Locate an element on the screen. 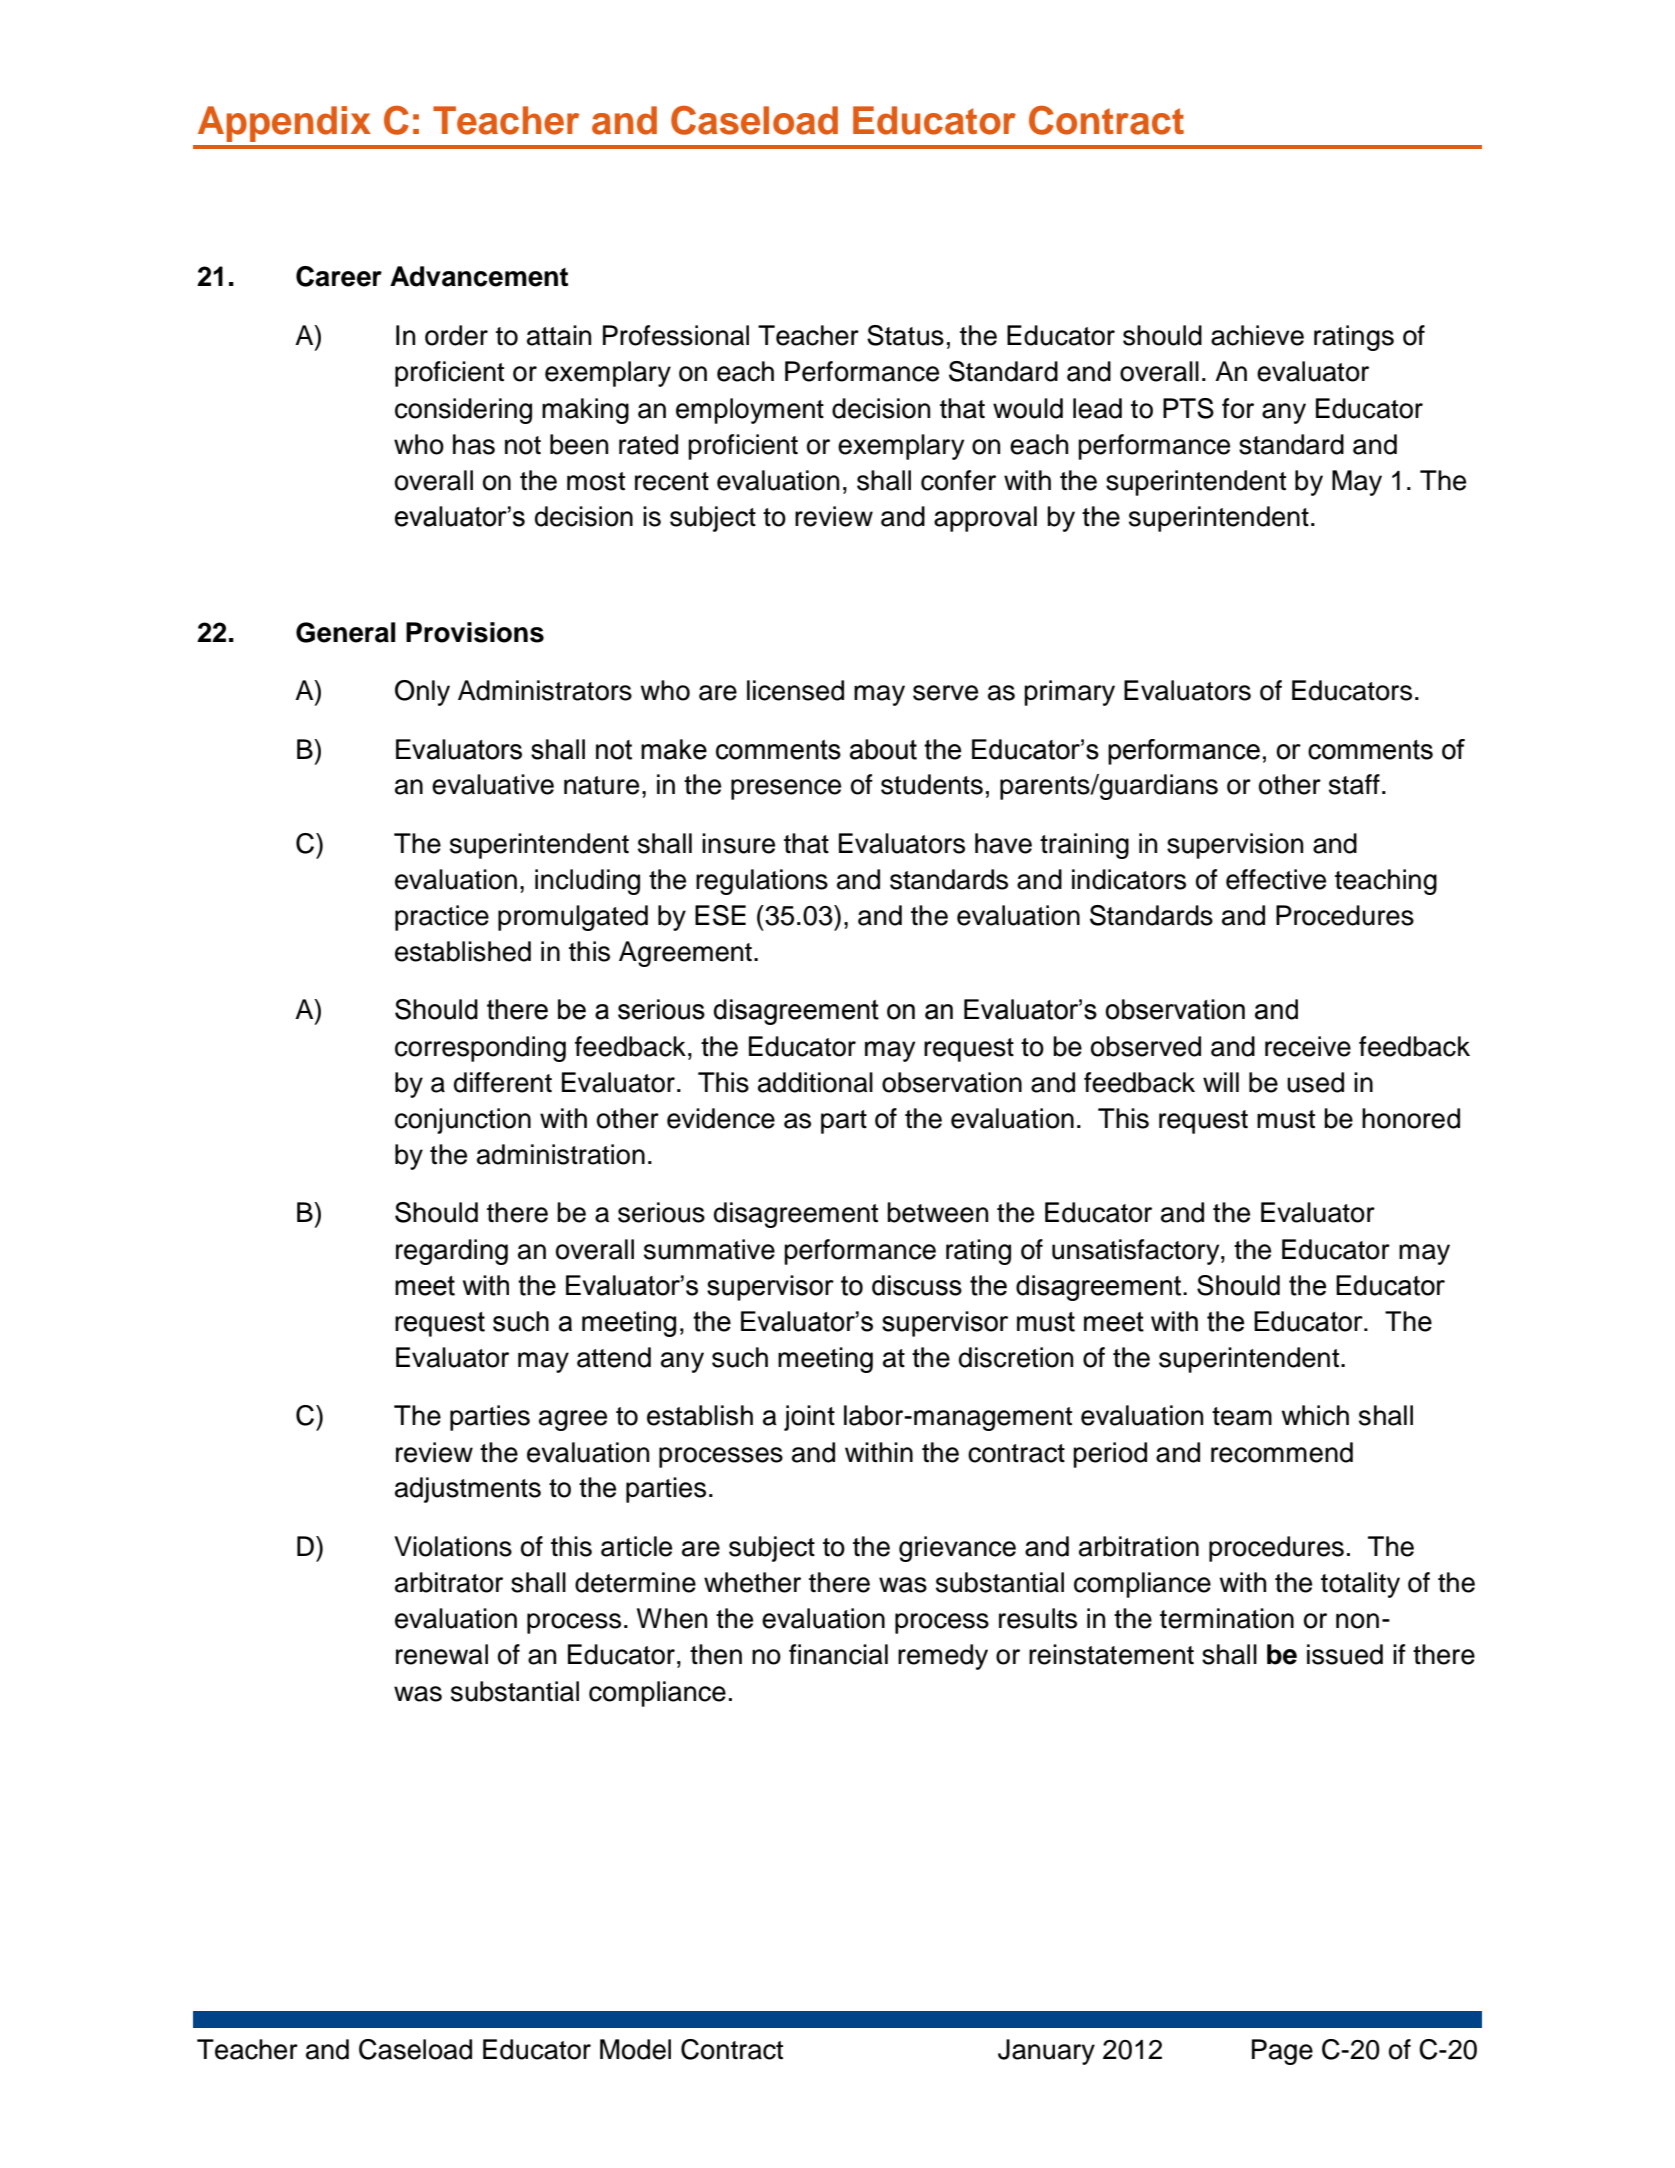  about is located at coordinates (883, 749).
